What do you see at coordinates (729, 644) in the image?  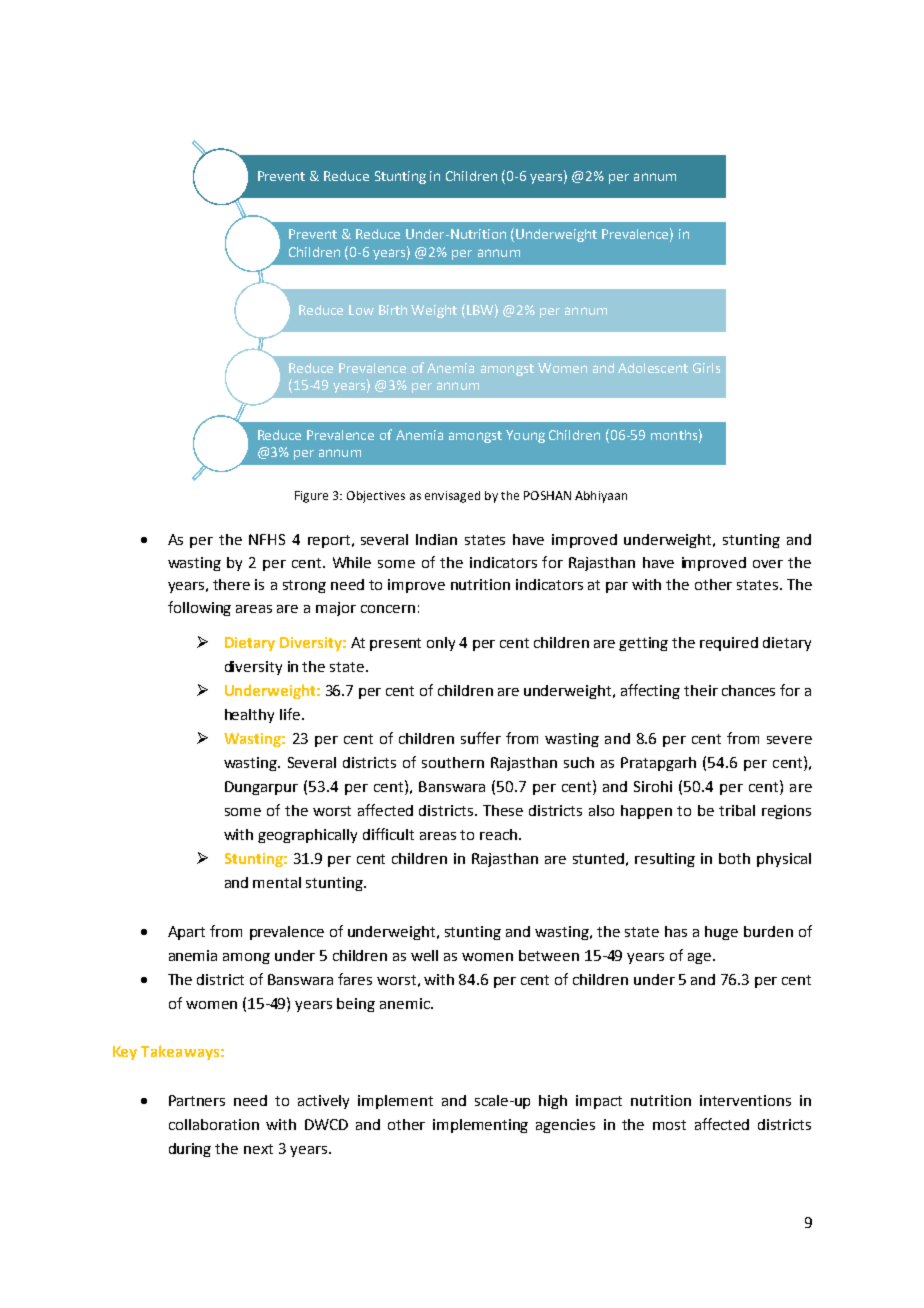 I see `required` at bounding box center [729, 644].
